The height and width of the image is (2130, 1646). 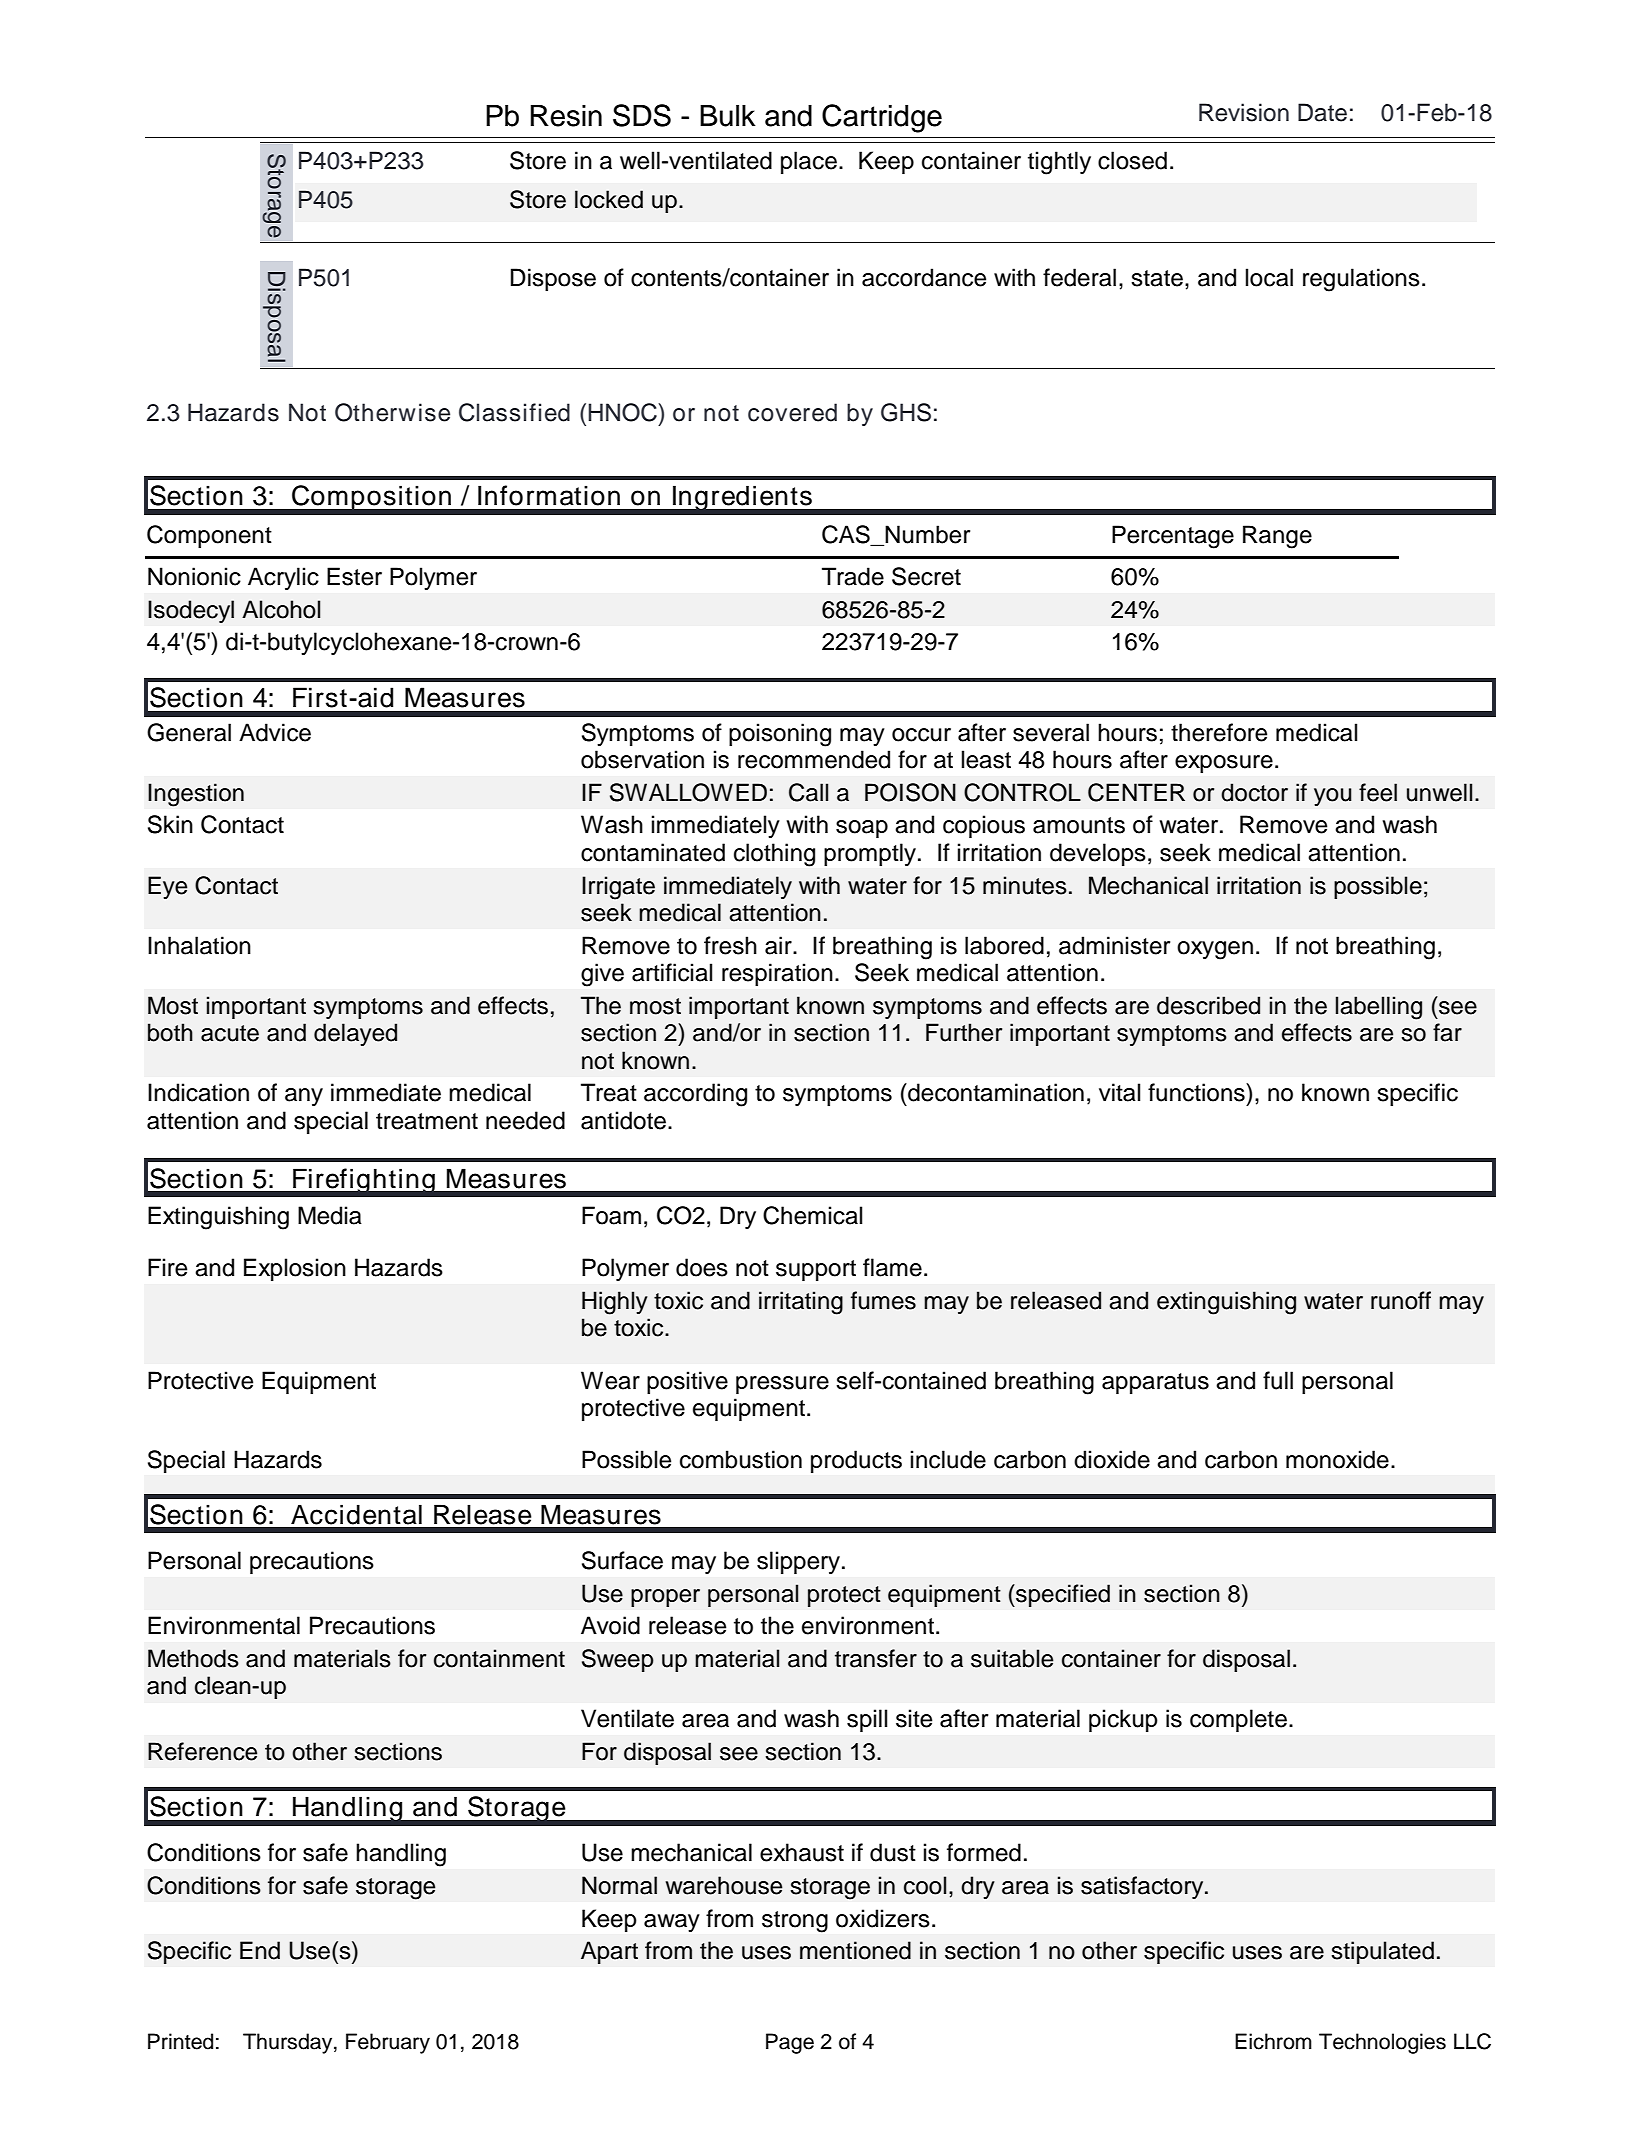 What do you see at coordinates (1333, 797) in the image?
I see `you` at bounding box center [1333, 797].
